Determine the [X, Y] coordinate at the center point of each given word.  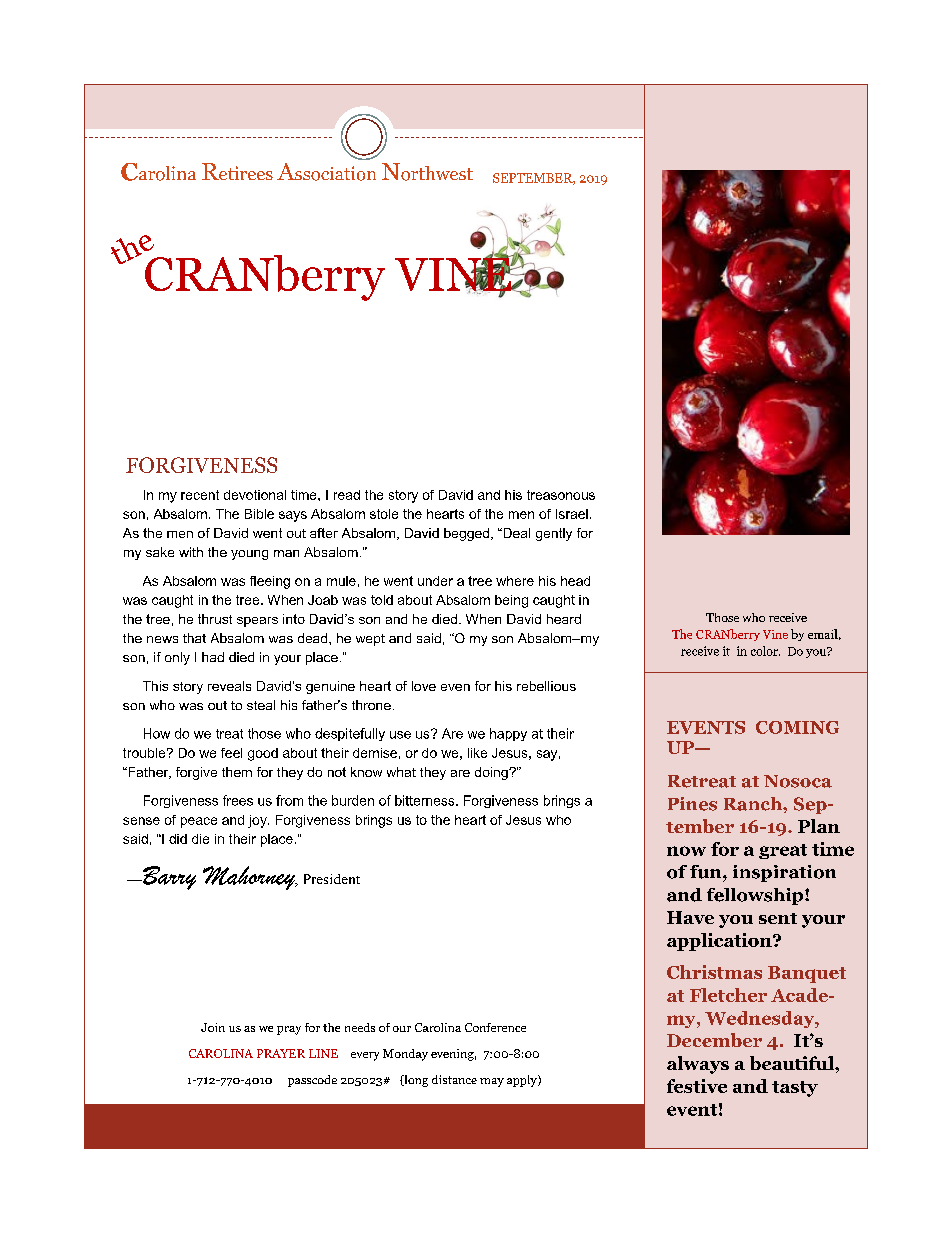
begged [466, 534]
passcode [312, 1081]
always [698, 1065]
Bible [259, 514]
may [492, 1082]
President [332, 879]
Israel [572, 514]
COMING [797, 727]
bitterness [426, 800]
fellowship [756, 896]
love [424, 686]
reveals [229, 686]
